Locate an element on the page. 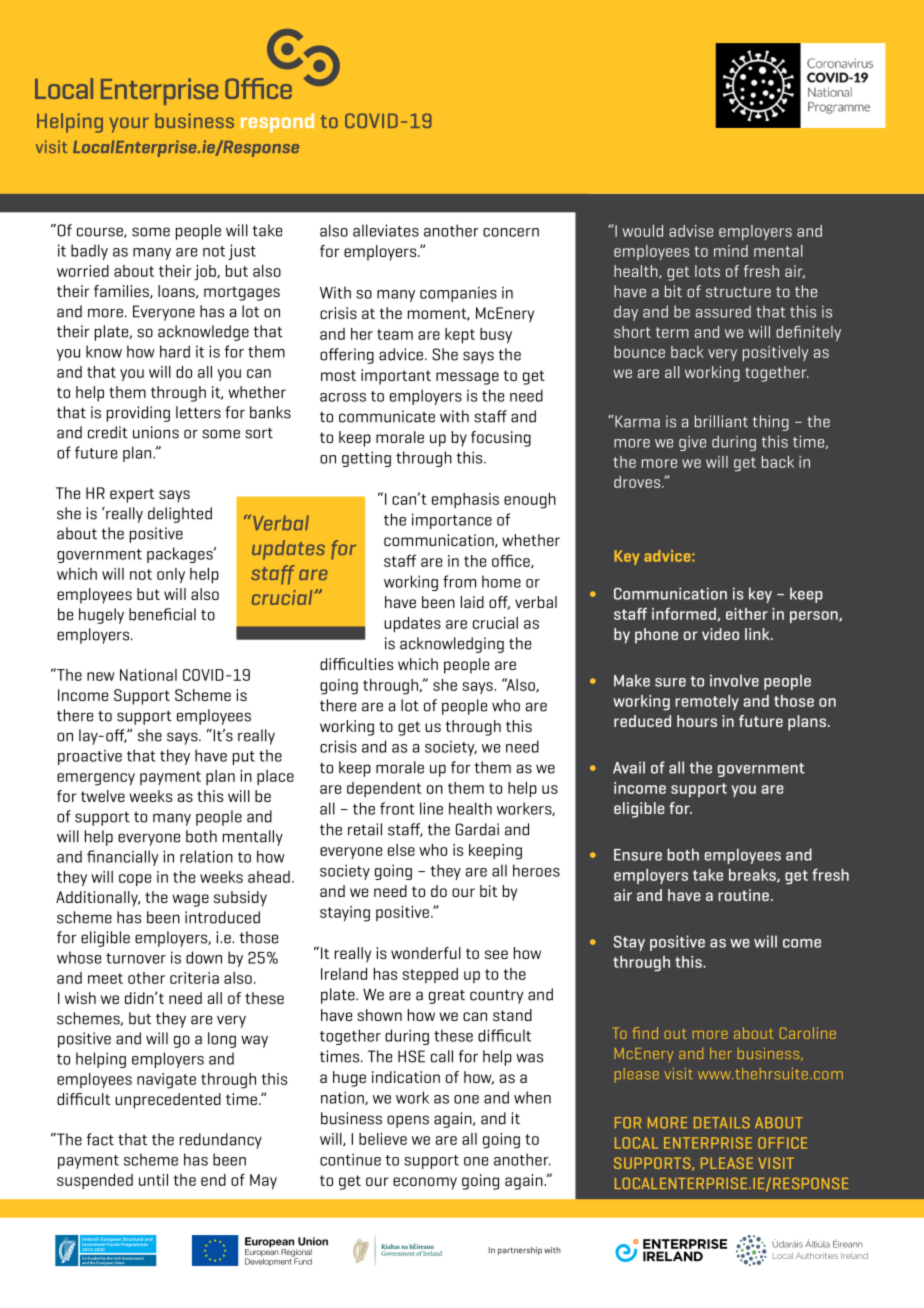  economy is located at coordinates (425, 1183).
